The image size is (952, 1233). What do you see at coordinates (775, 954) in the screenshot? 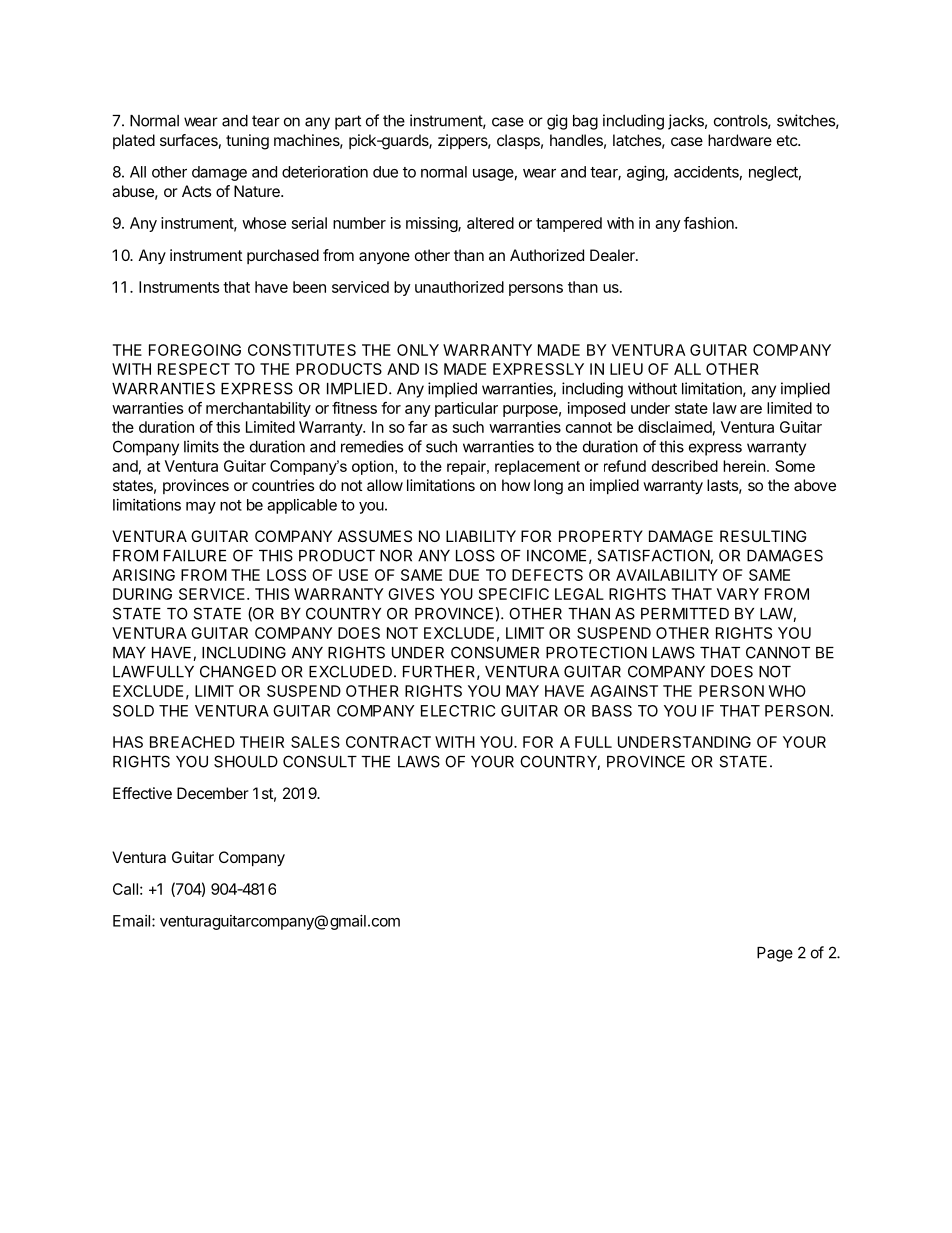
I see `Page` at bounding box center [775, 954].
